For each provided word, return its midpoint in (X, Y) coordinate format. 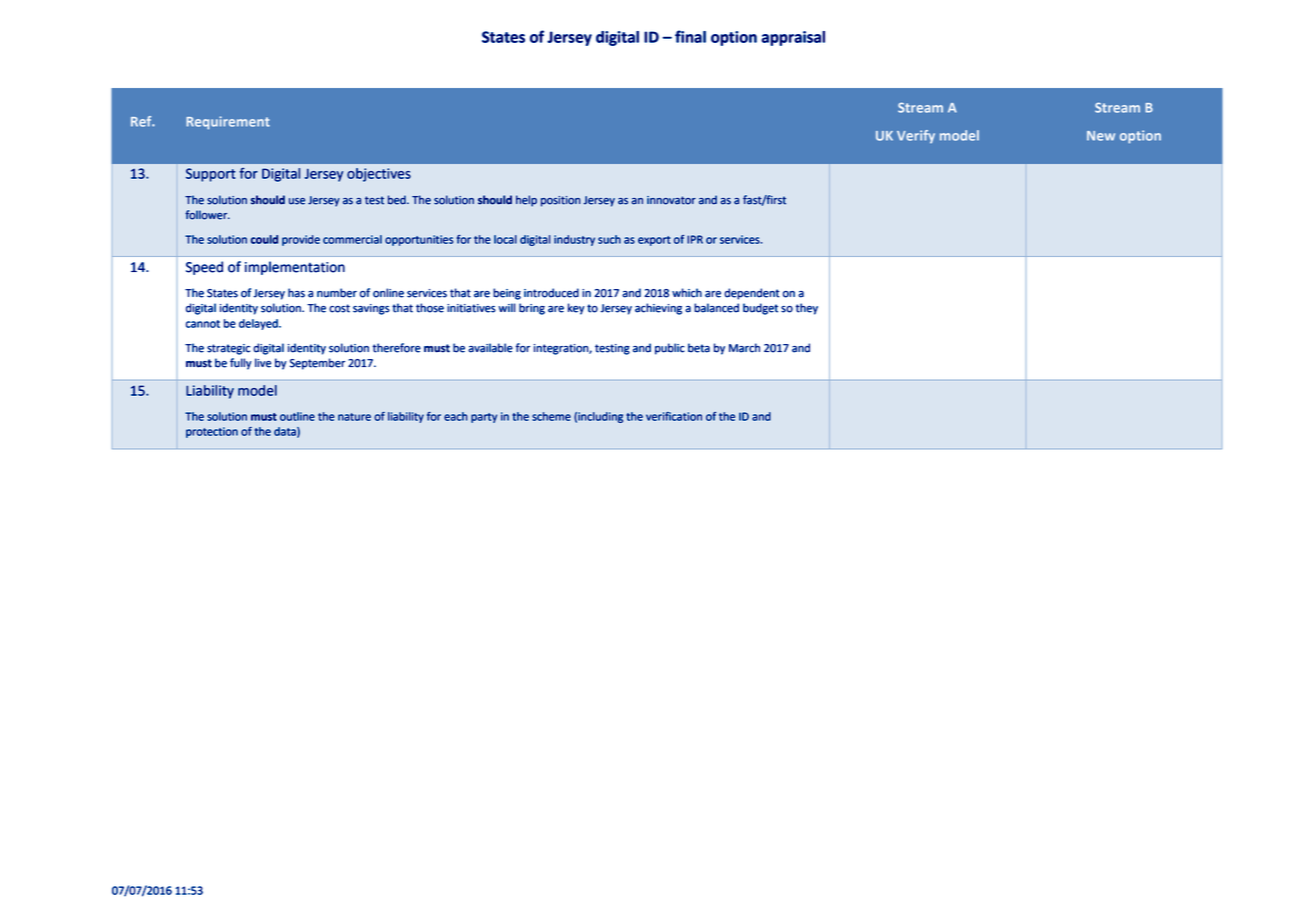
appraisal (793, 38)
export (654, 241)
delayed (259, 324)
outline (297, 416)
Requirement (228, 123)
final (690, 36)
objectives (379, 175)
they (807, 309)
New (1101, 136)
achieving (658, 309)
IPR (695, 239)
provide (301, 240)
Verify (916, 136)
